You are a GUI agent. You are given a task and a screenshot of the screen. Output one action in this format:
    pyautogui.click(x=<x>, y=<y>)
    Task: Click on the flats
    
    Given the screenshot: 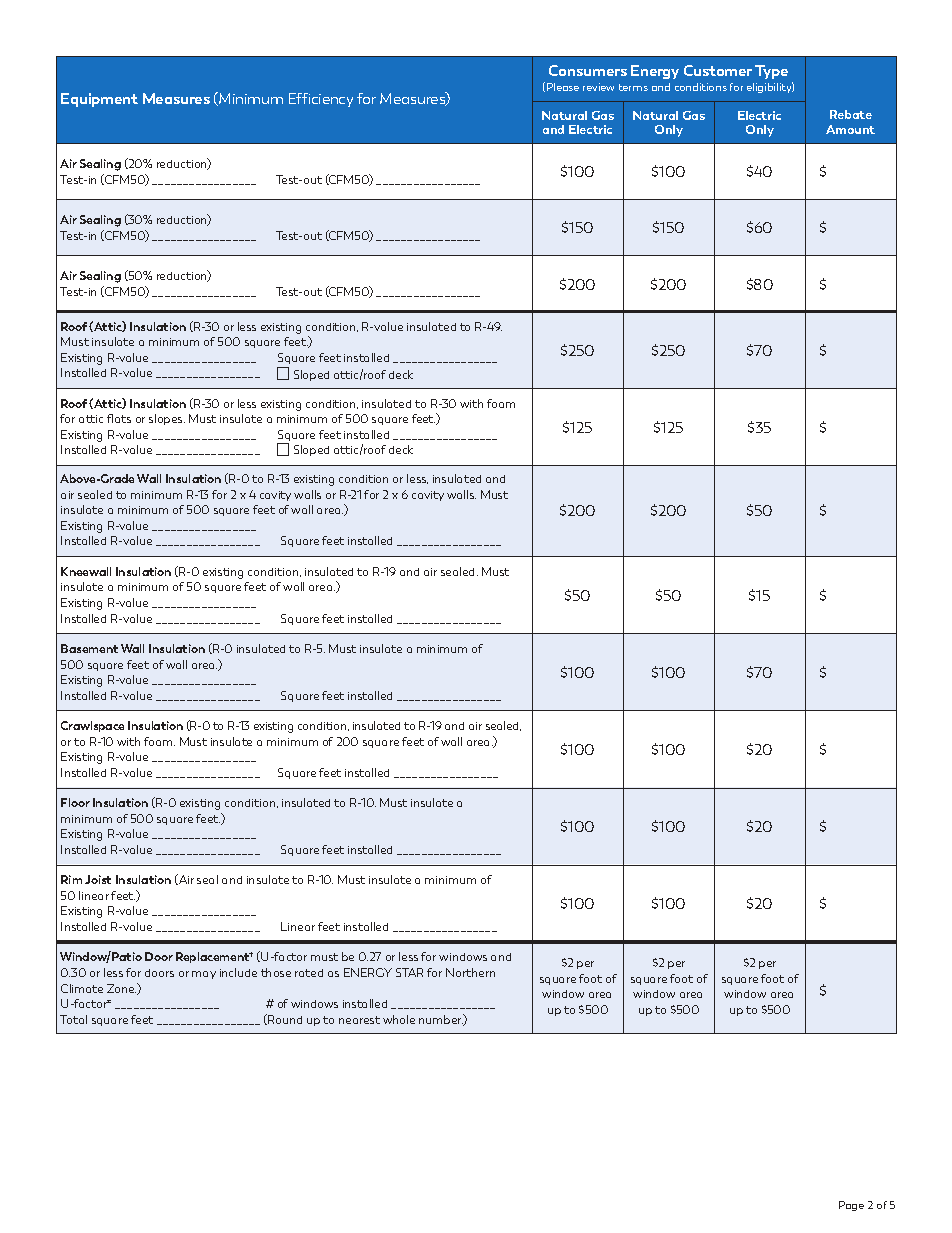 What is the action you would take?
    pyautogui.click(x=119, y=418)
